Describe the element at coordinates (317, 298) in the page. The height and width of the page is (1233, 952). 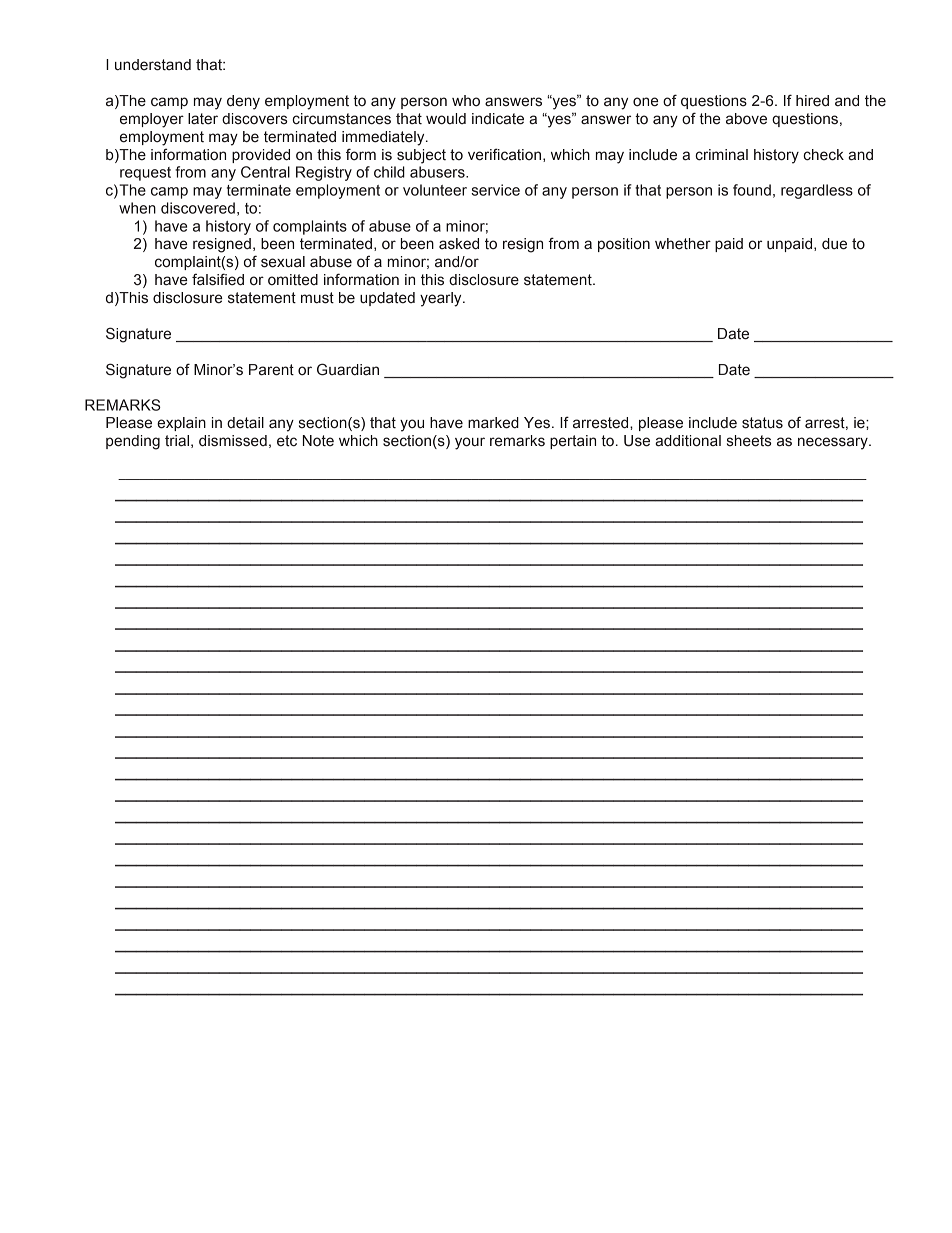
I see `must` at that location.
